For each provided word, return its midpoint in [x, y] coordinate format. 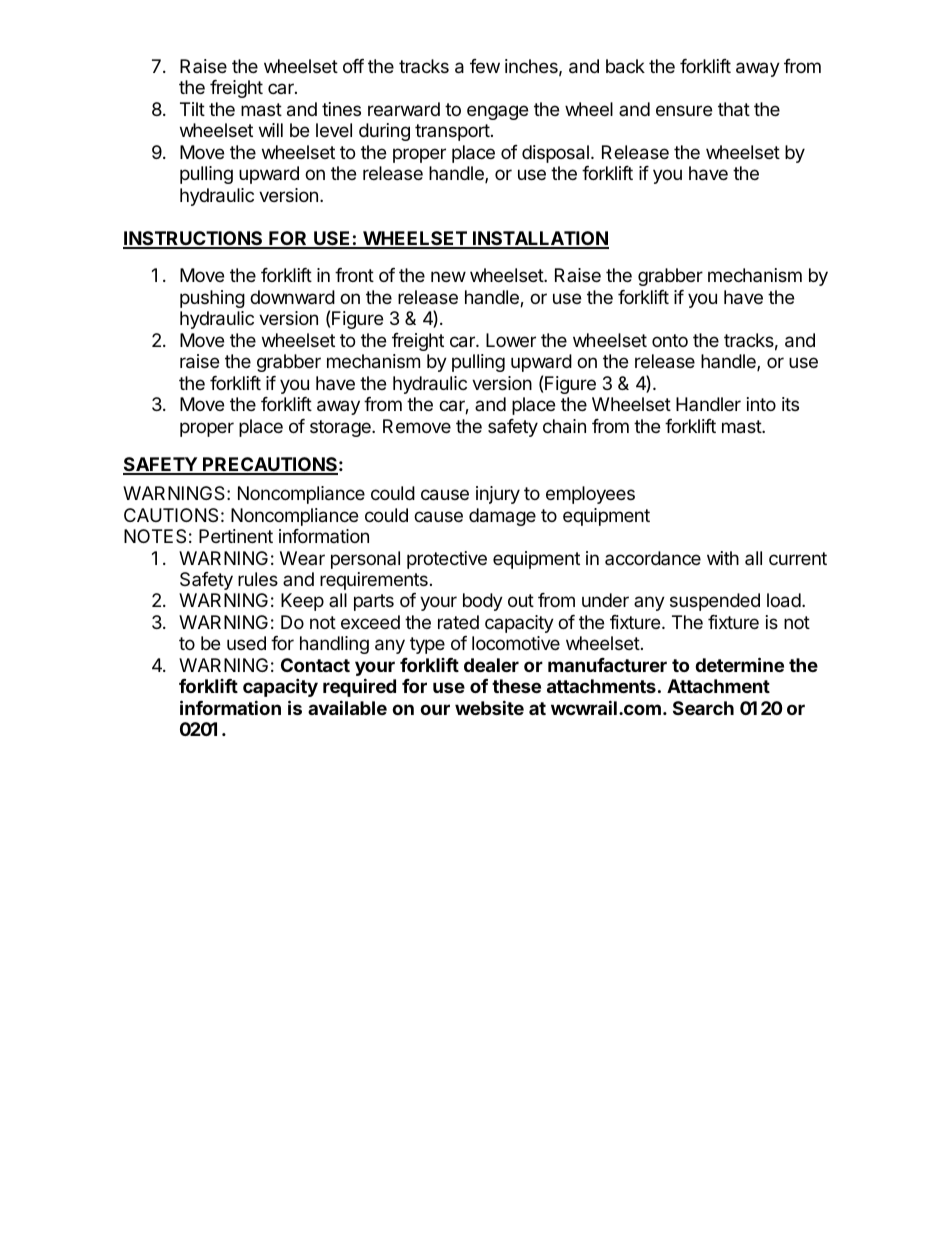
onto [670, 340]
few [485, 66]
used [246, 643]
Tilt [192, 109]
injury [498, 495]
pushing [212, 299]
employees [590, 495]
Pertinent [236, 536]
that [734, 109]
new [448, 276]
